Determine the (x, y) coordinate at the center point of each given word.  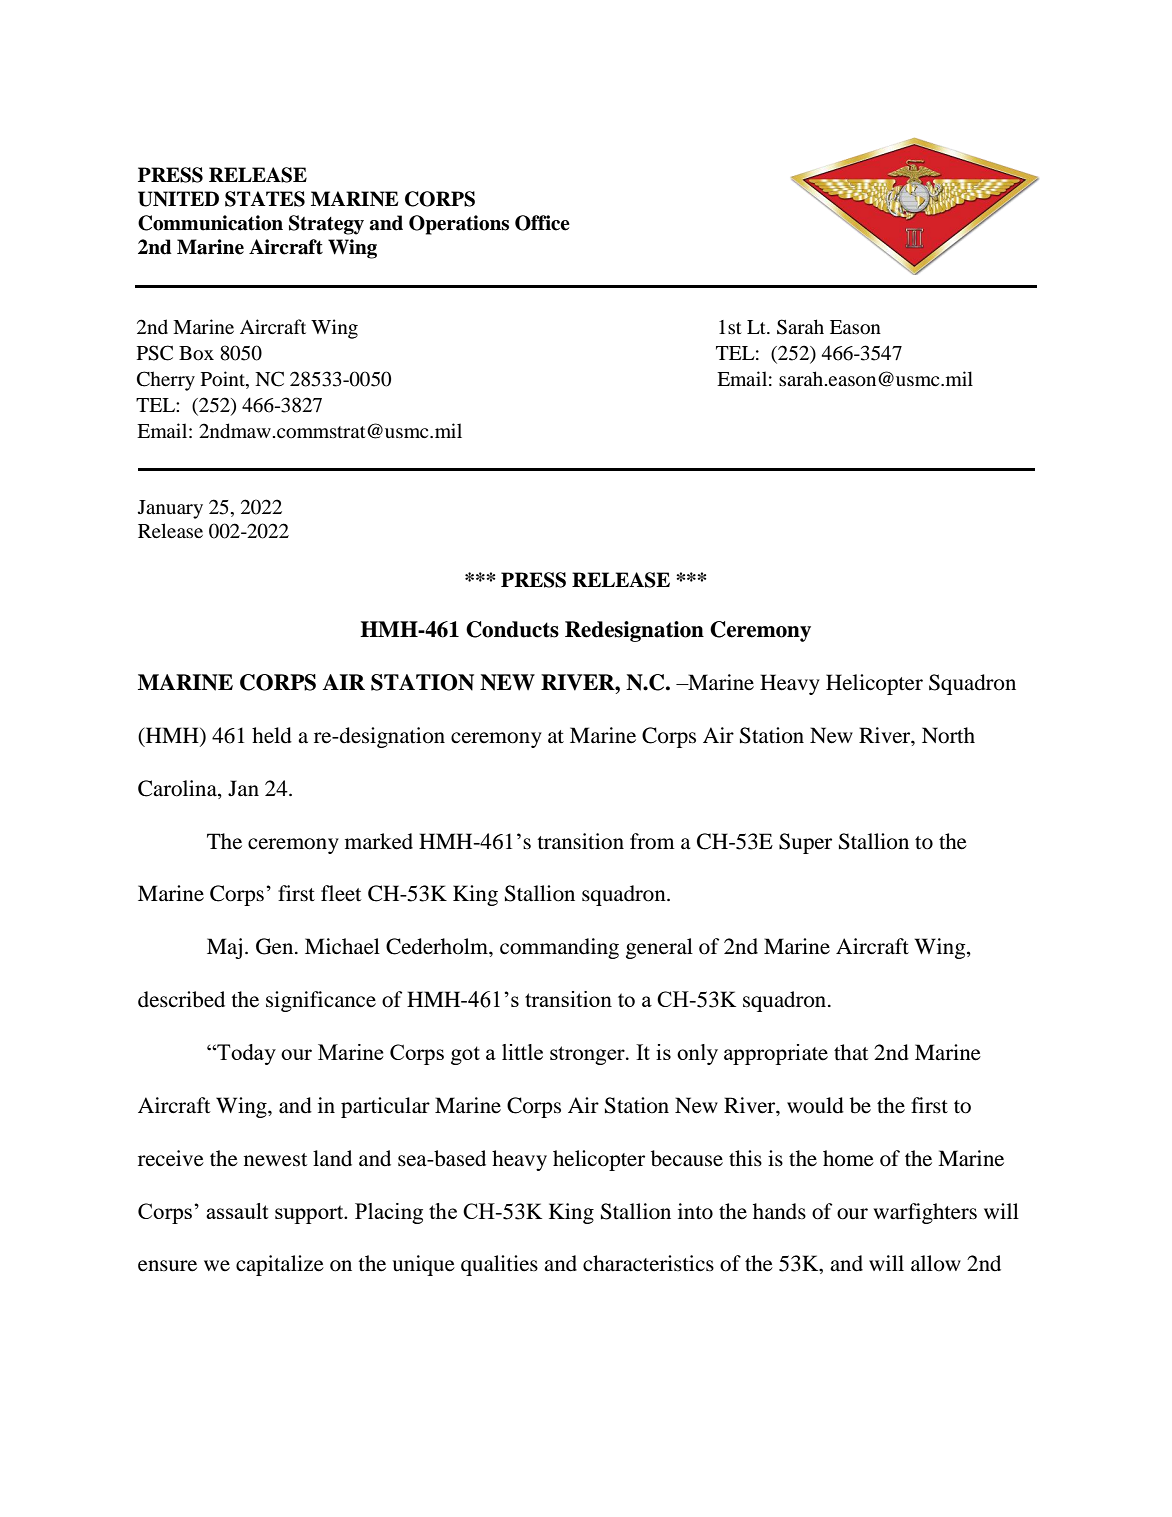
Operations (459, 225)
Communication (210, 223)
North (948, 735)
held (272, 735)
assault (237, 1211)
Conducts (512, 629)
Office (542, 223)
